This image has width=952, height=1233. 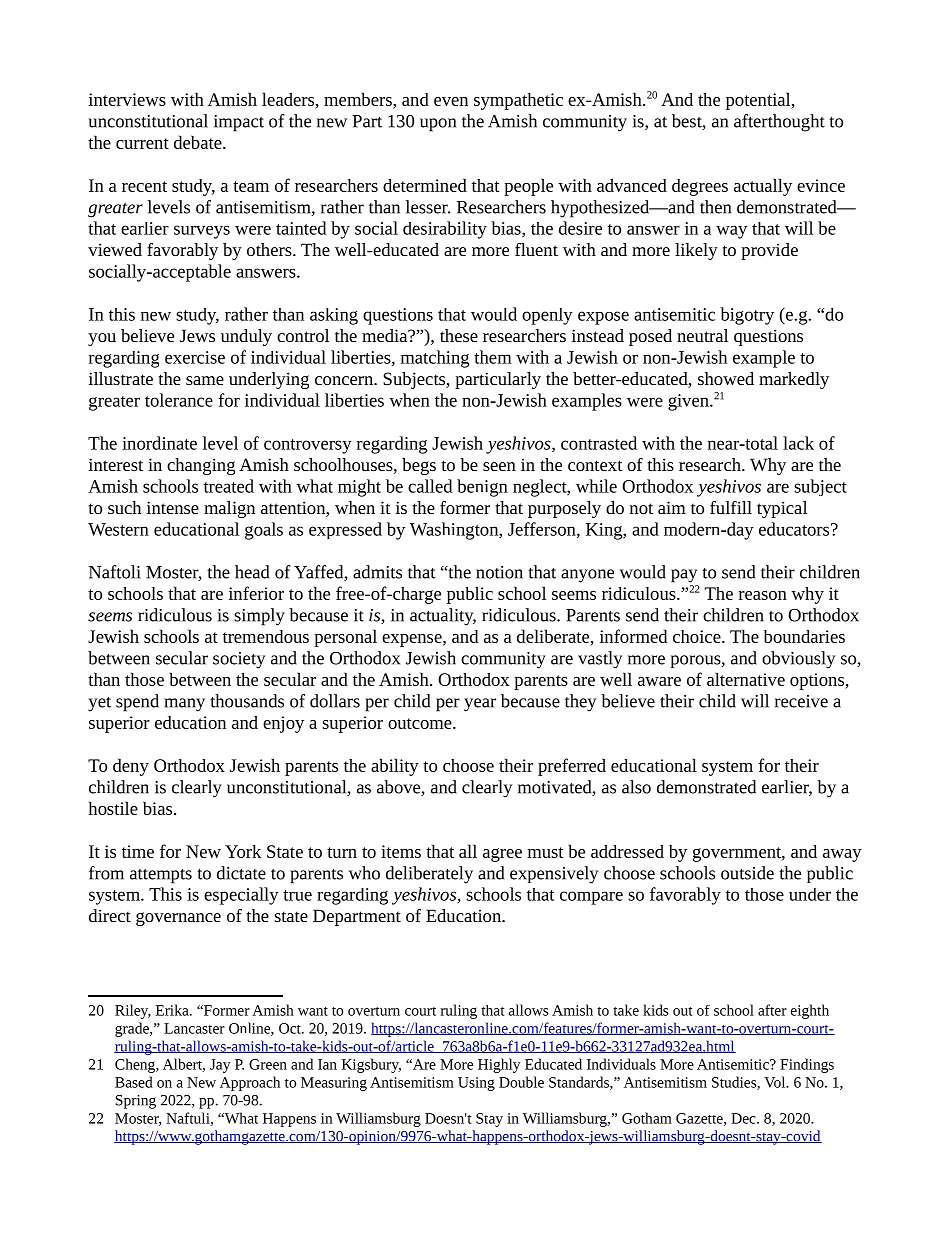 What do you see at coordinates (763, 595) in the image?
I see `reason` at bounding box center [763, 595].
